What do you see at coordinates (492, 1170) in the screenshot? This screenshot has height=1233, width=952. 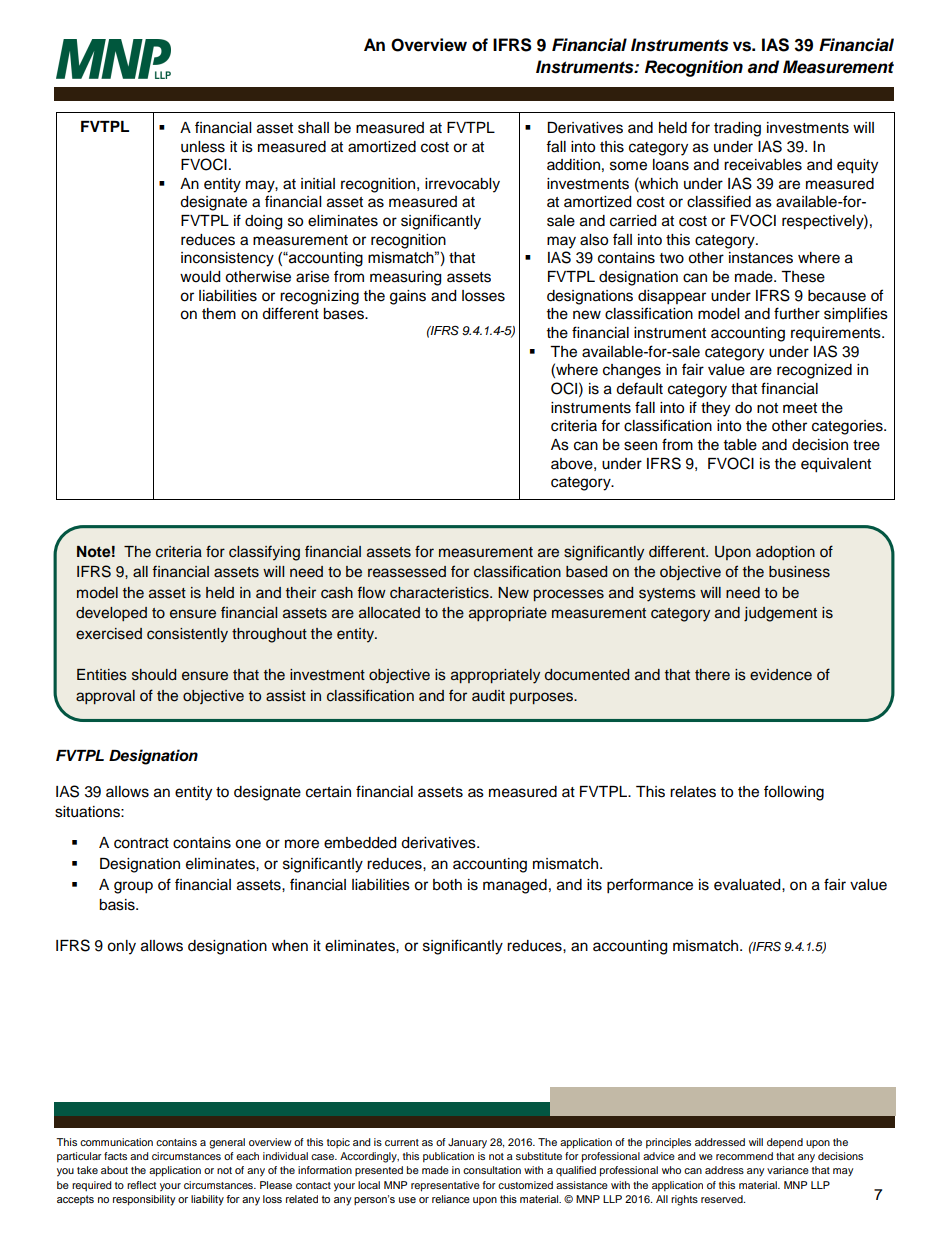 I see `consultation` at bounding box center [492, 1170].
